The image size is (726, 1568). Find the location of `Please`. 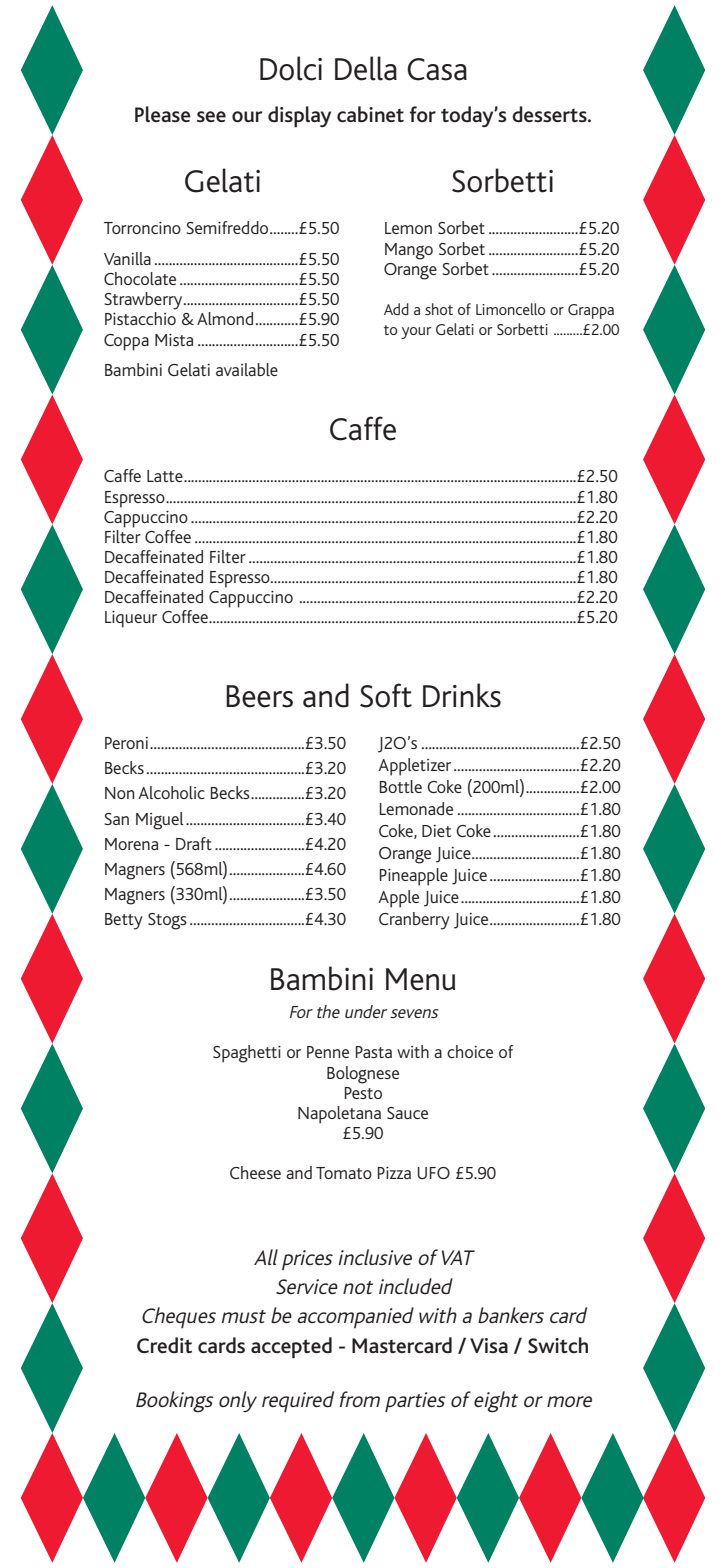

Please is located at coordinates (163, 114).
